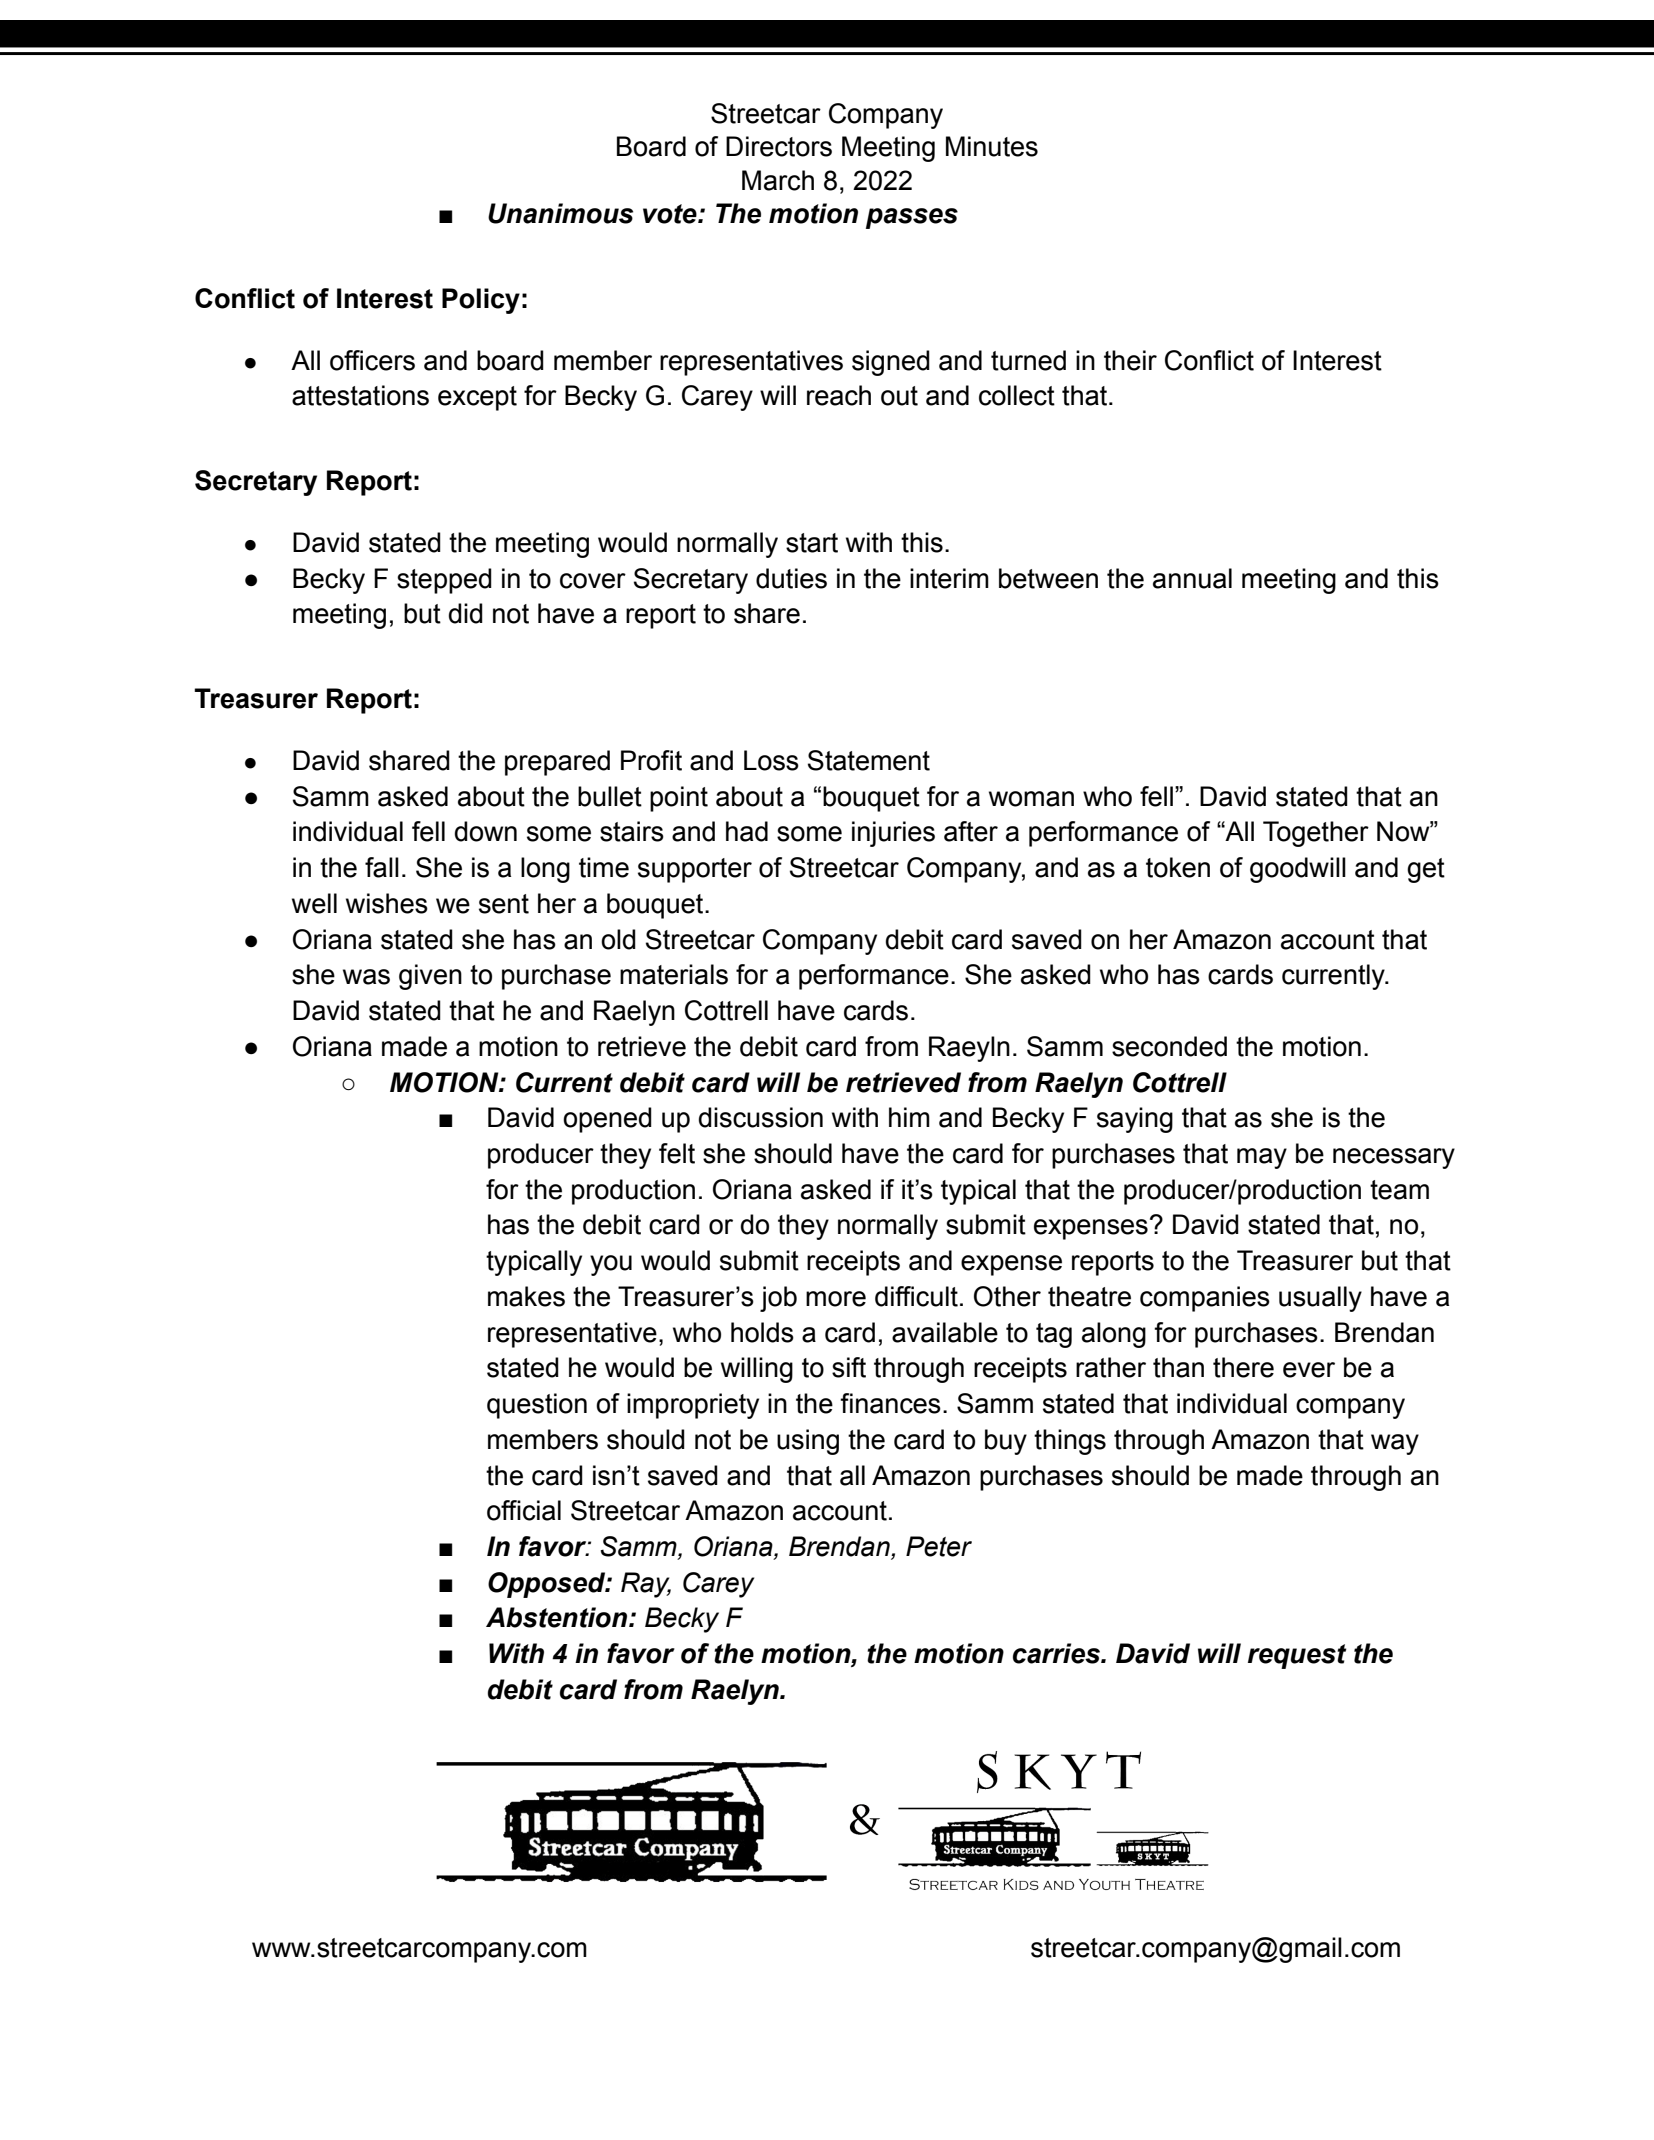 The image size is (1654, 2140). Describe the element at coordinates (556, 1617) in the document. I see `Abstention` at that location.
